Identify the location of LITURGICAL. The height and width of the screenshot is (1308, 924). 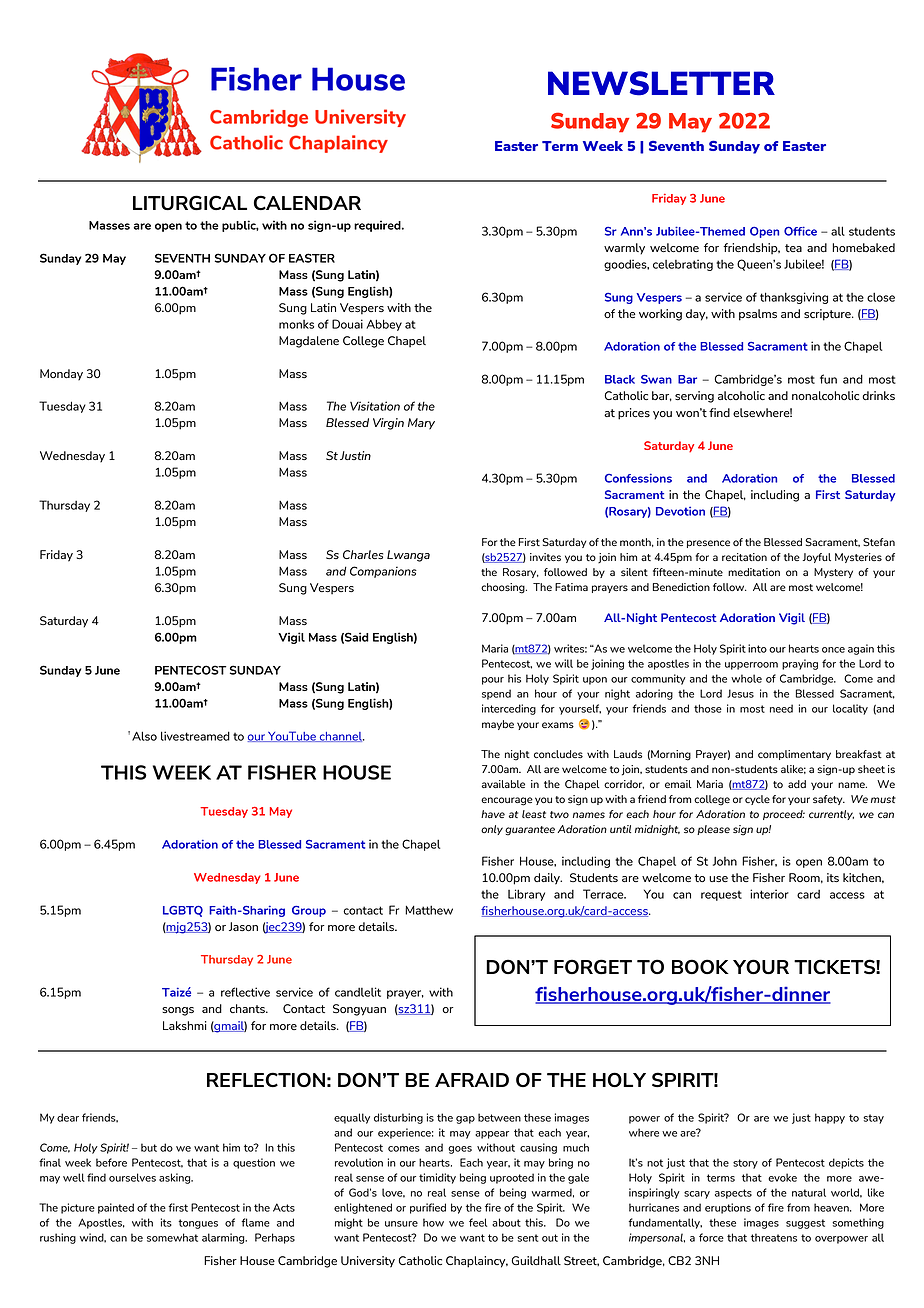
(190, 203).
